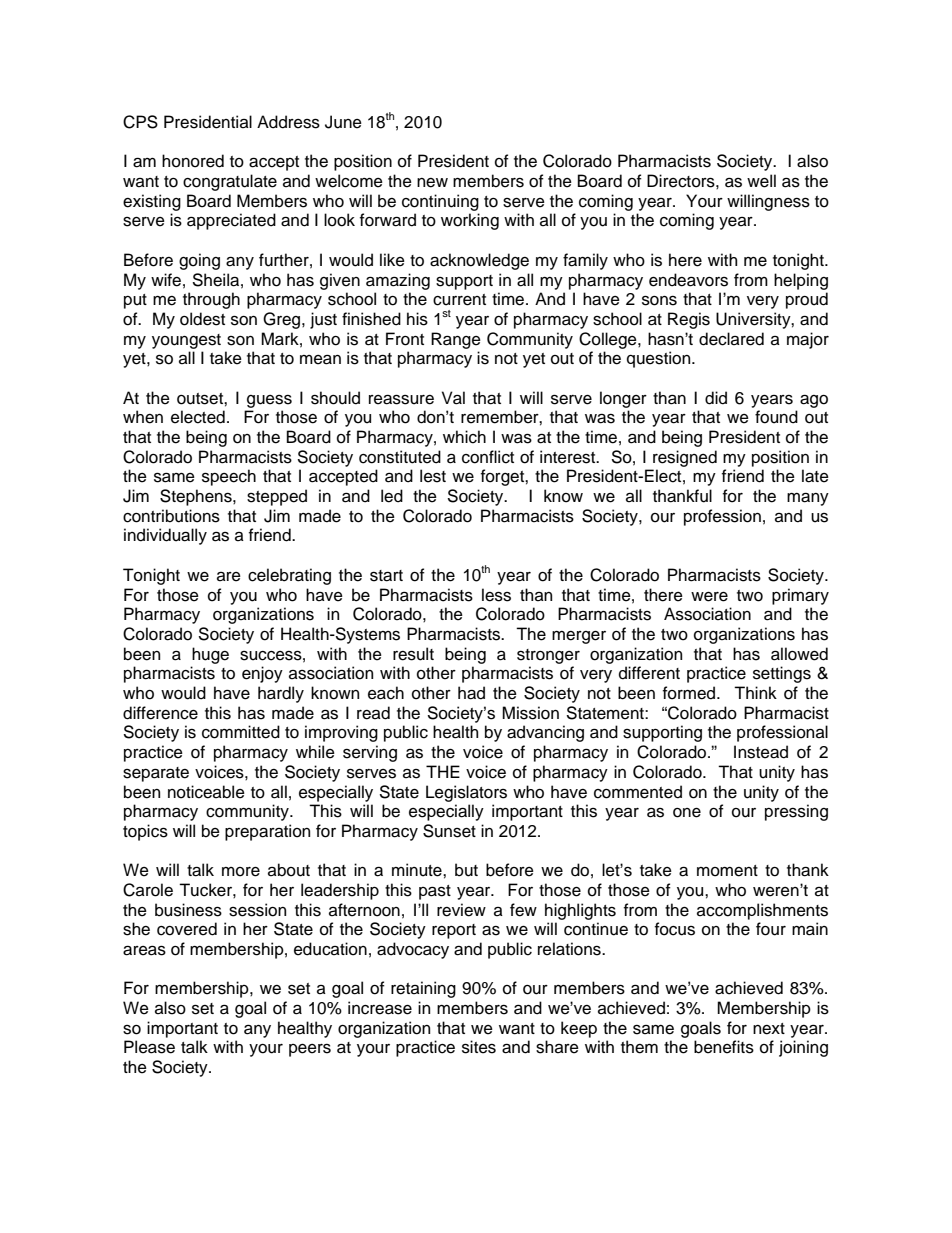 The height and width of the screenshot is (1233, 952). I want to click on celebrating, so click(289, 576).
